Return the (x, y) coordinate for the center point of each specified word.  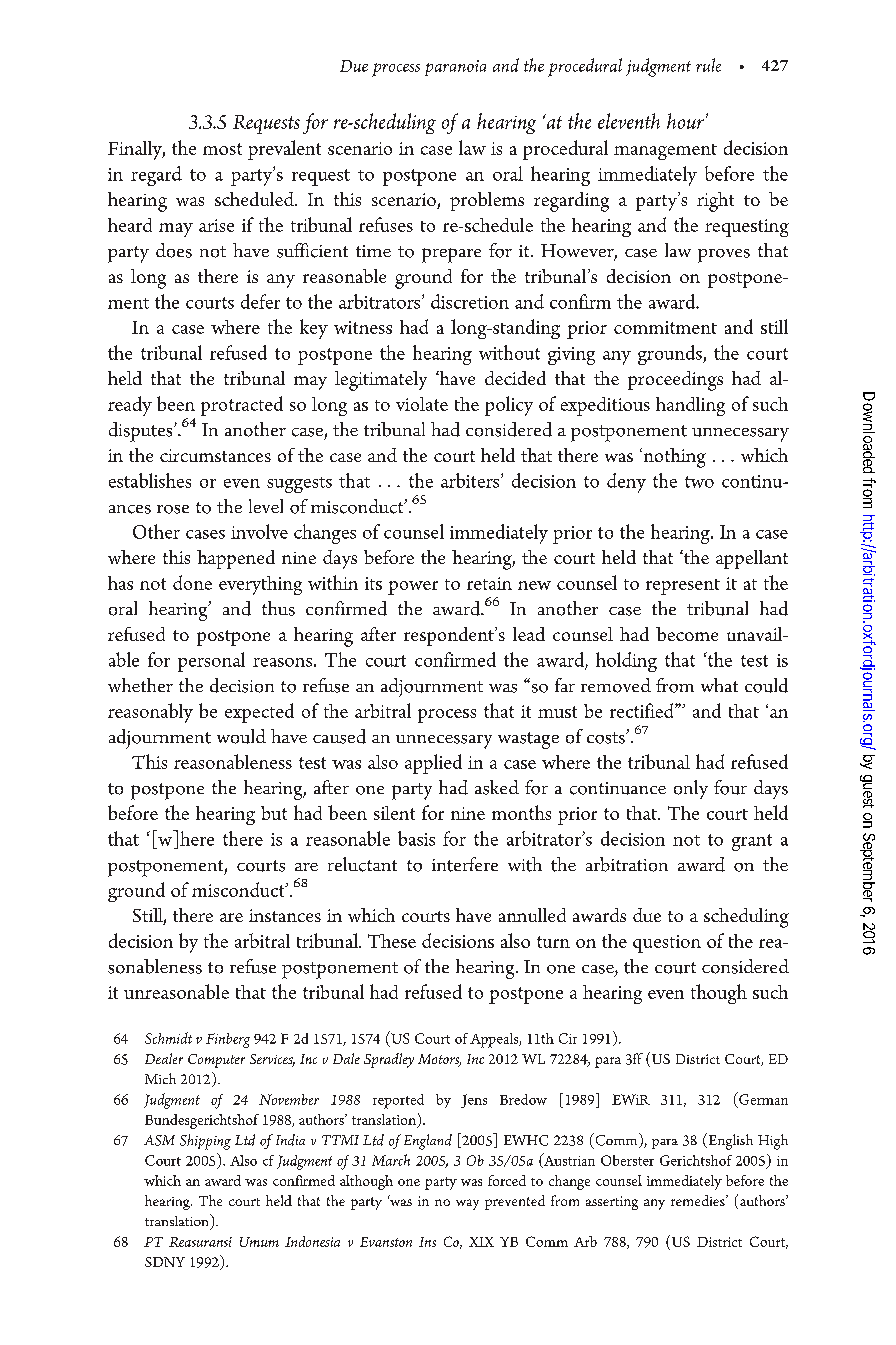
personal (211, 662)
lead (529, 634)
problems (487, 201)
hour (685, 121)
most (222, 149)
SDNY (165, 1262)
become (687, 634)
